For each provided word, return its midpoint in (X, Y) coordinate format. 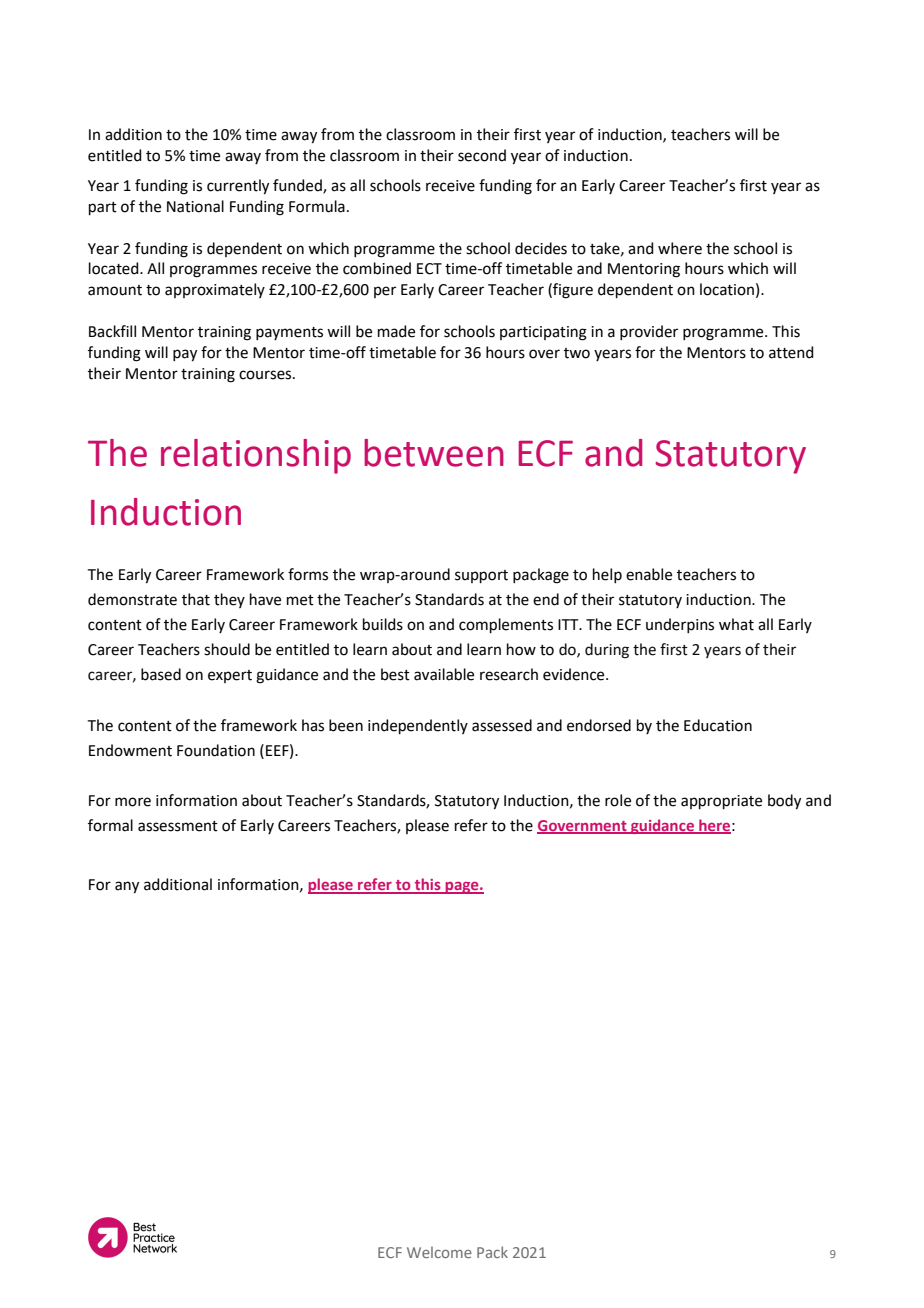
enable (649, 574)
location (727, 289)
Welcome (439, 1252)
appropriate (721, 802)
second (482, 155)
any (127, 887)
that (196, 599)
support (481, 576)
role (618, 800)
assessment (178, 826)
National (195, 206)
